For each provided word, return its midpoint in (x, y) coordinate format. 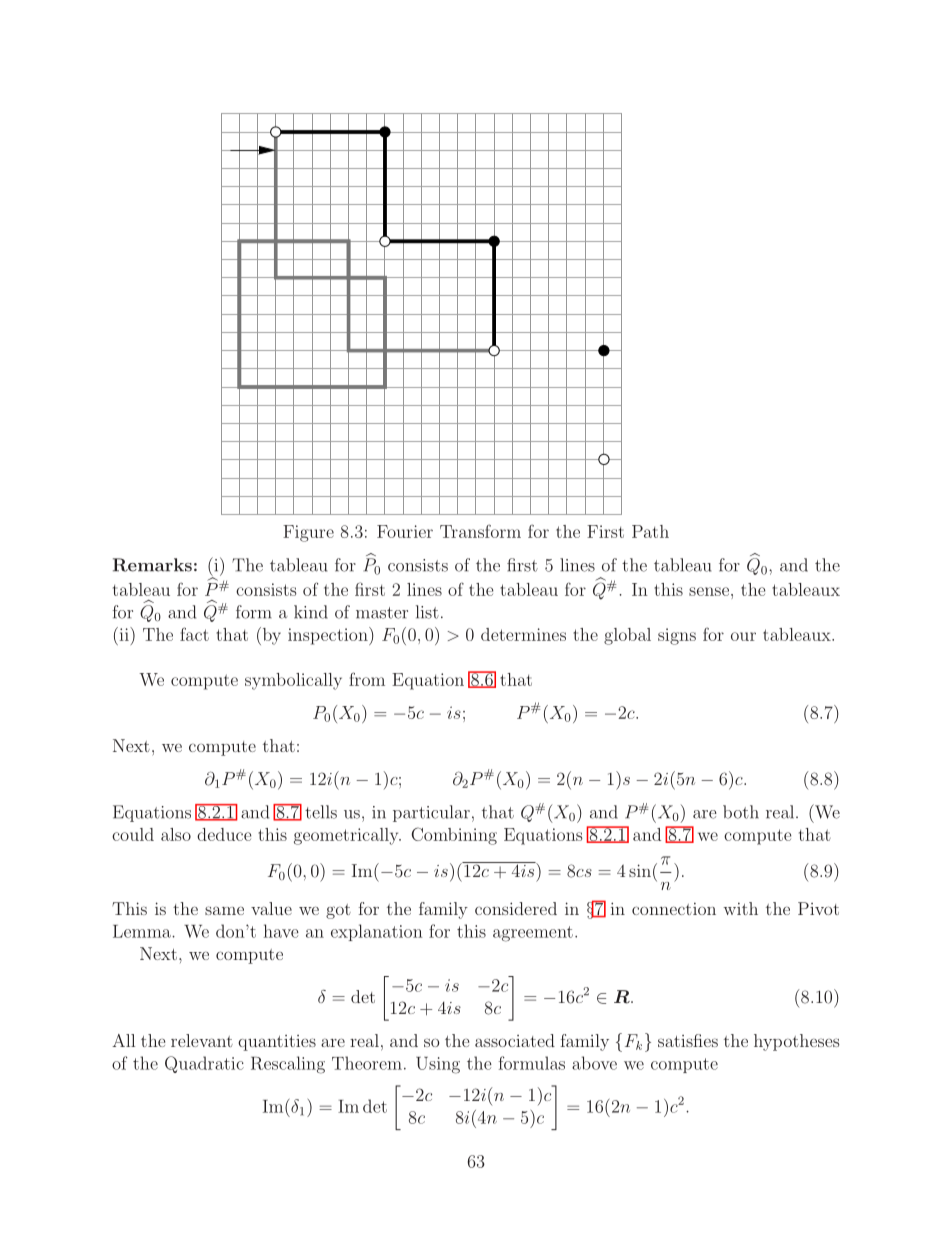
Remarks (152, 565)
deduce (224, 834)
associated (515, 1040)
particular (431, 813)
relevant (202, 1040)
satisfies (688, 1040)
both (741, 812)
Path (650, 531)
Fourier (405, 531)
